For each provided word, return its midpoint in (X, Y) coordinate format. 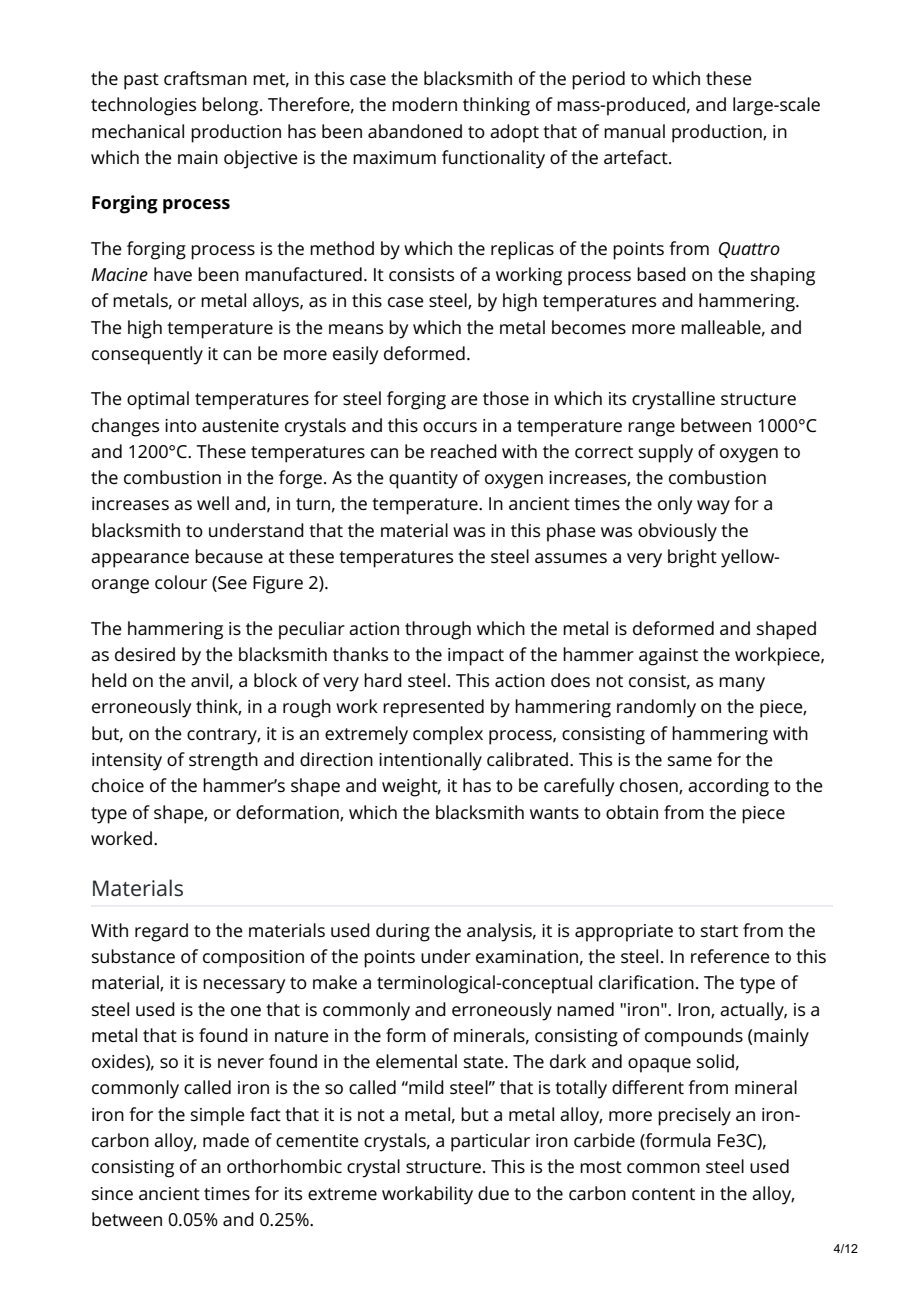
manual (634, 131)
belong (231, 106)
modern (424, 104)
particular (490, 1142)
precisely (694, 1116)
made (226, 1140)
